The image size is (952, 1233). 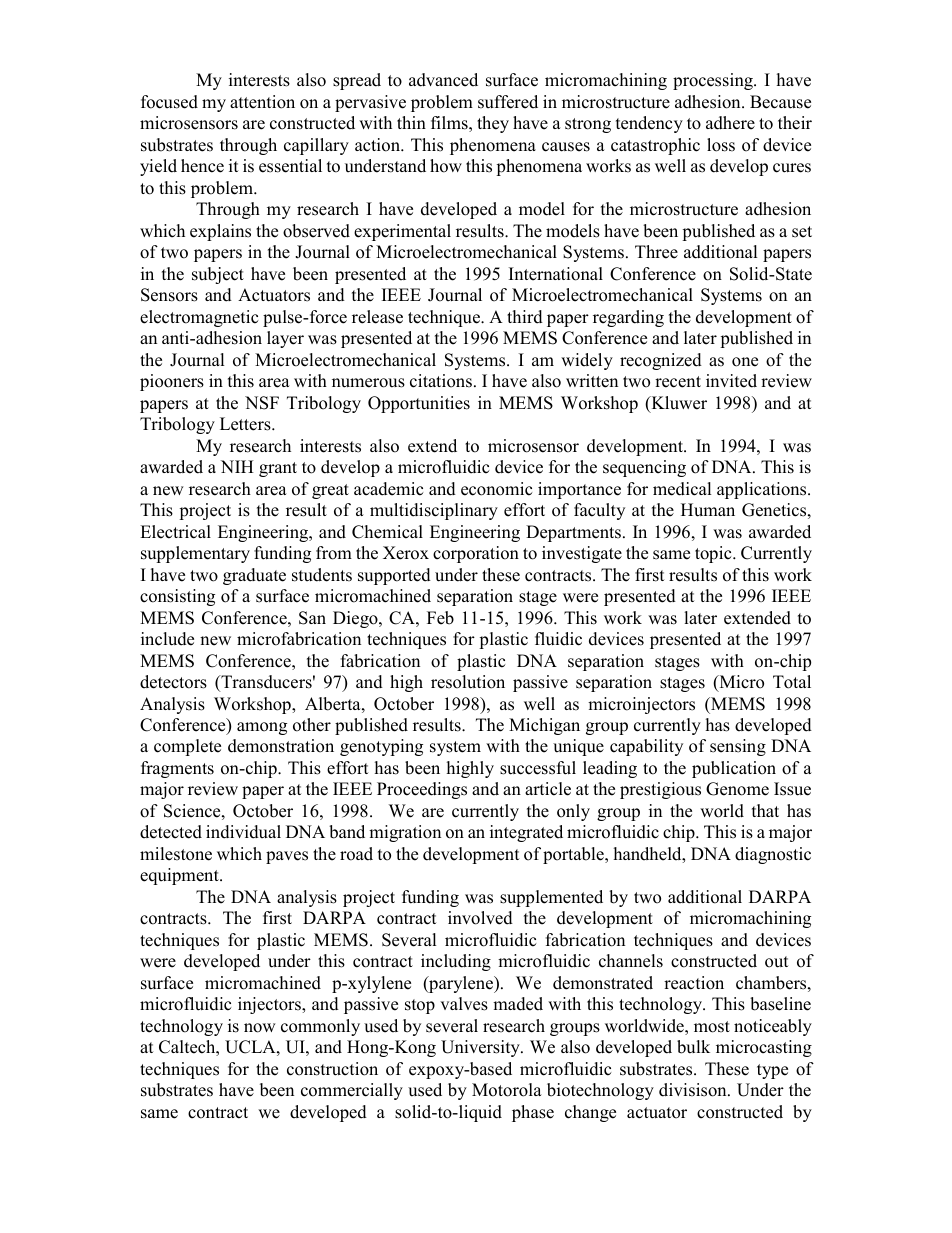 What do you see at coordinates (772, 1071) in the page?
I see `type` at bounding box center [772, 1071].
